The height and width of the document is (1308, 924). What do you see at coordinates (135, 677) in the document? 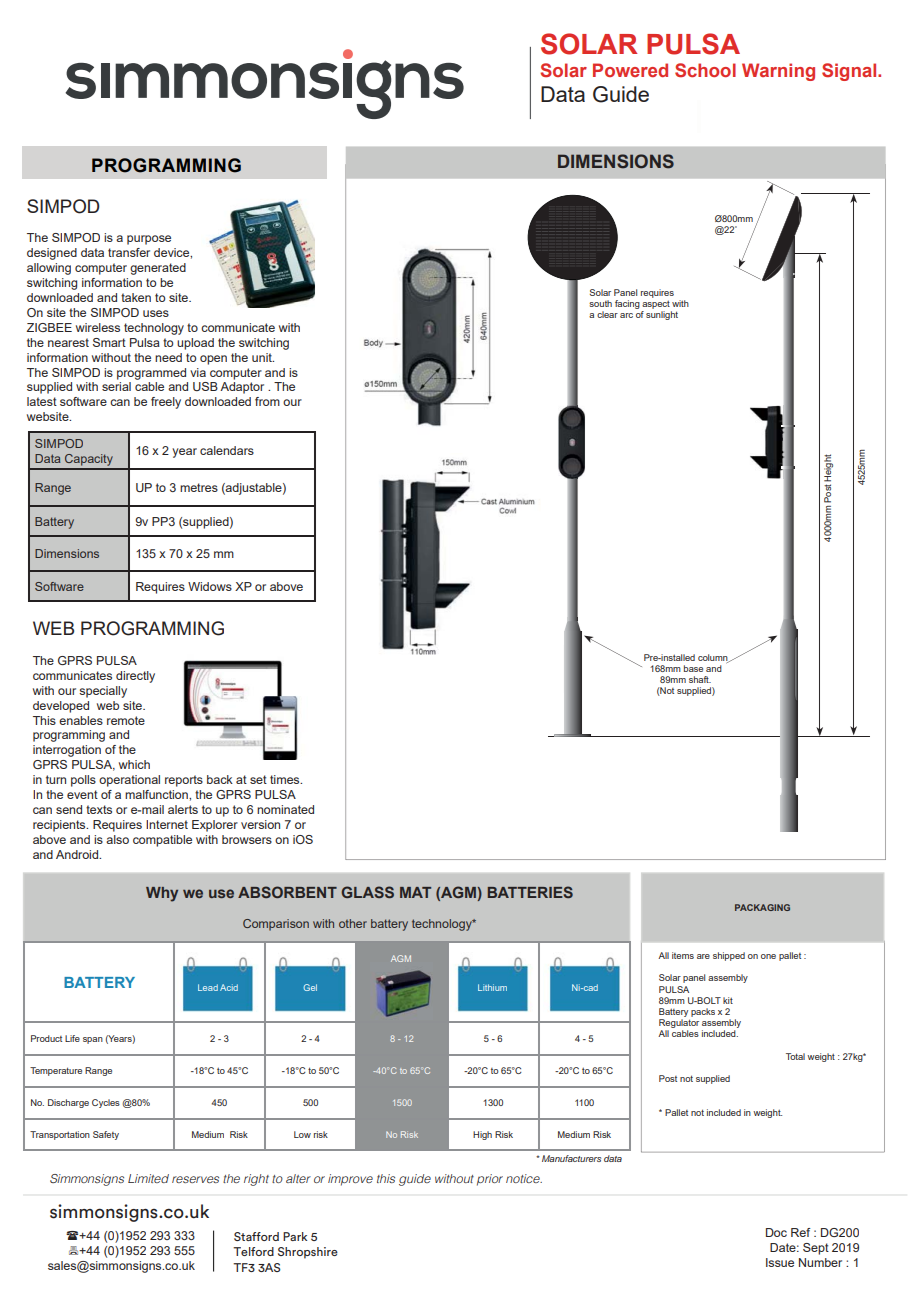
I see `directly` at bounding box center [135, 677].
